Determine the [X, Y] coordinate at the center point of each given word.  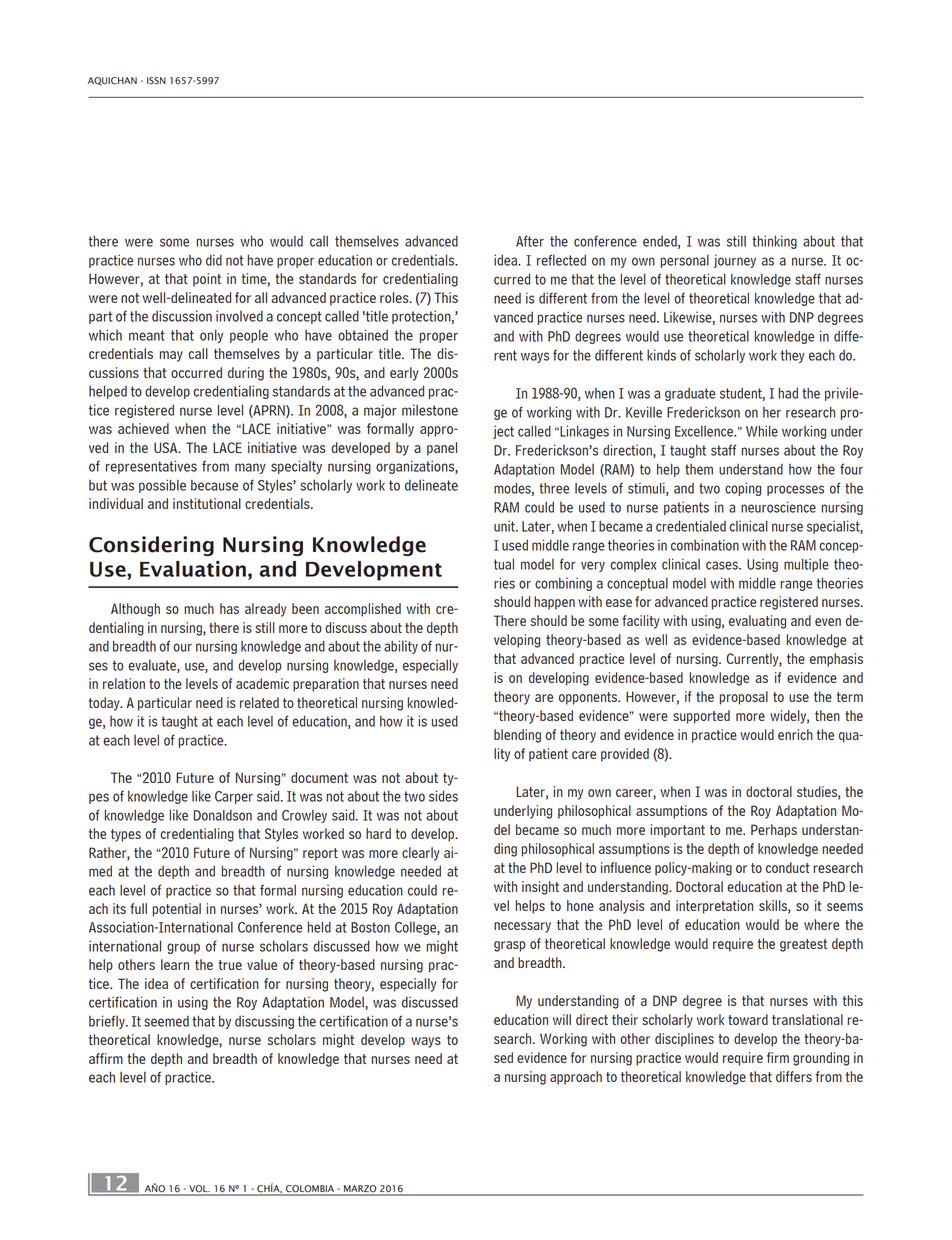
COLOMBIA [310, 1190]
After [530, 241]
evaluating [757, 622]
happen [554, 603]
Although [135, 610]
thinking [774, 242]
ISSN [156, 81]
